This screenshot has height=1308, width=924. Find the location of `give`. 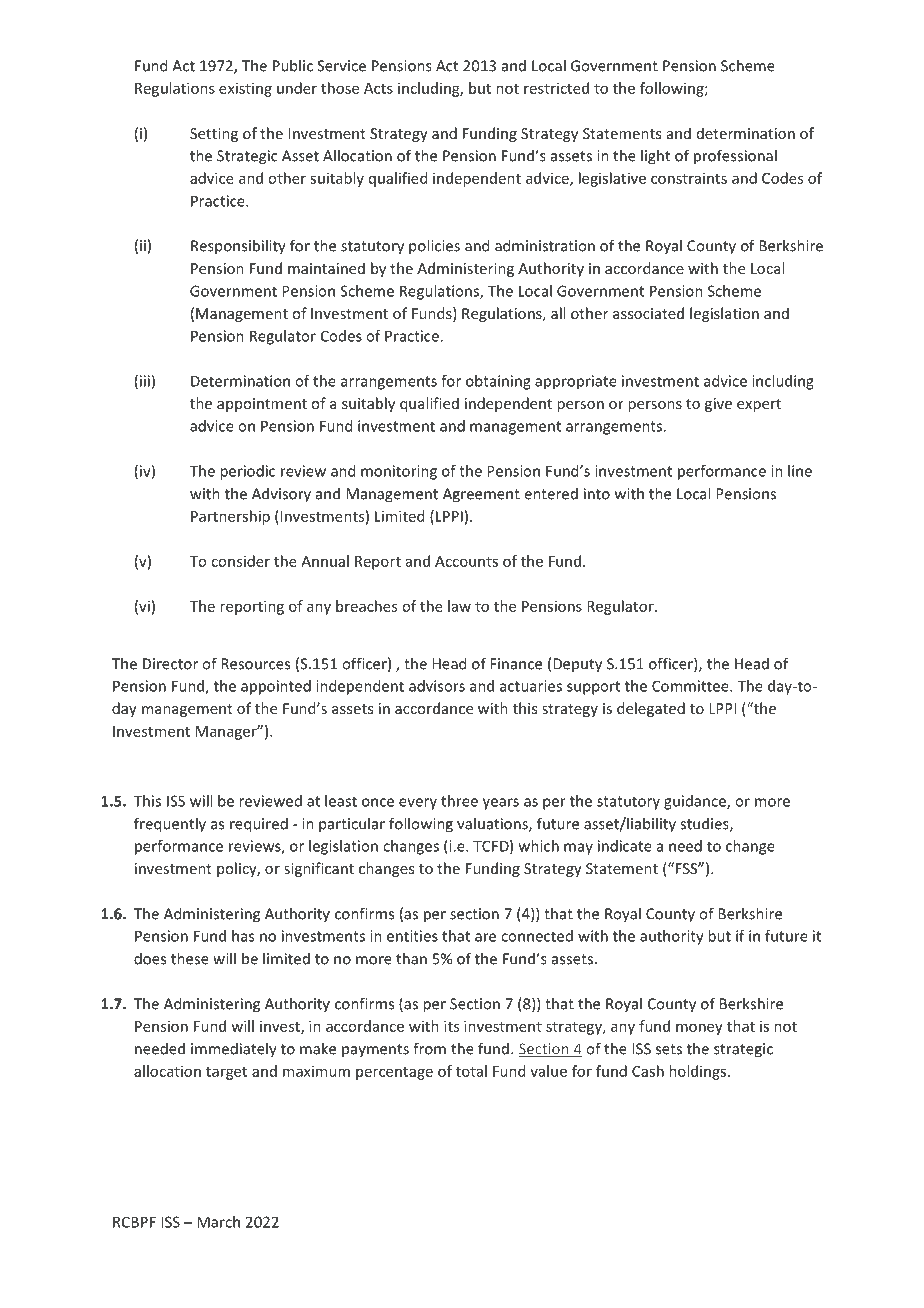

give is located at coordinates (718, 405).
